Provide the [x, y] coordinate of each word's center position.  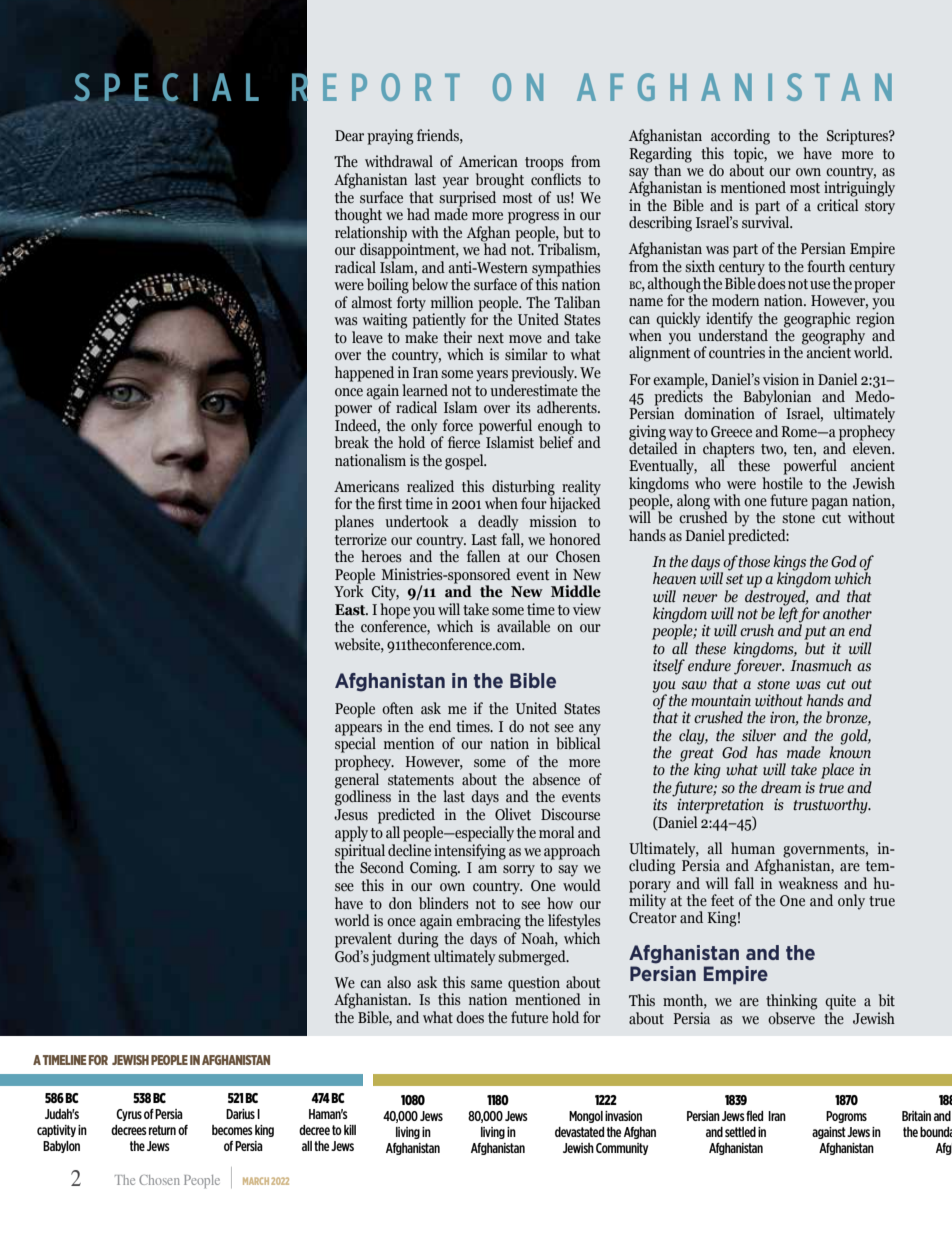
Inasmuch [821, 665]
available [523, 626]
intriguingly [859, 188]
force [458, 425]
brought [500, 181]
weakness [808, 883]
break [352, 442]
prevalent [363, 940]
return [162, 1130]
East [351, 610]
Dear [349, 136]
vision [781, 379]
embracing [488, 922]
